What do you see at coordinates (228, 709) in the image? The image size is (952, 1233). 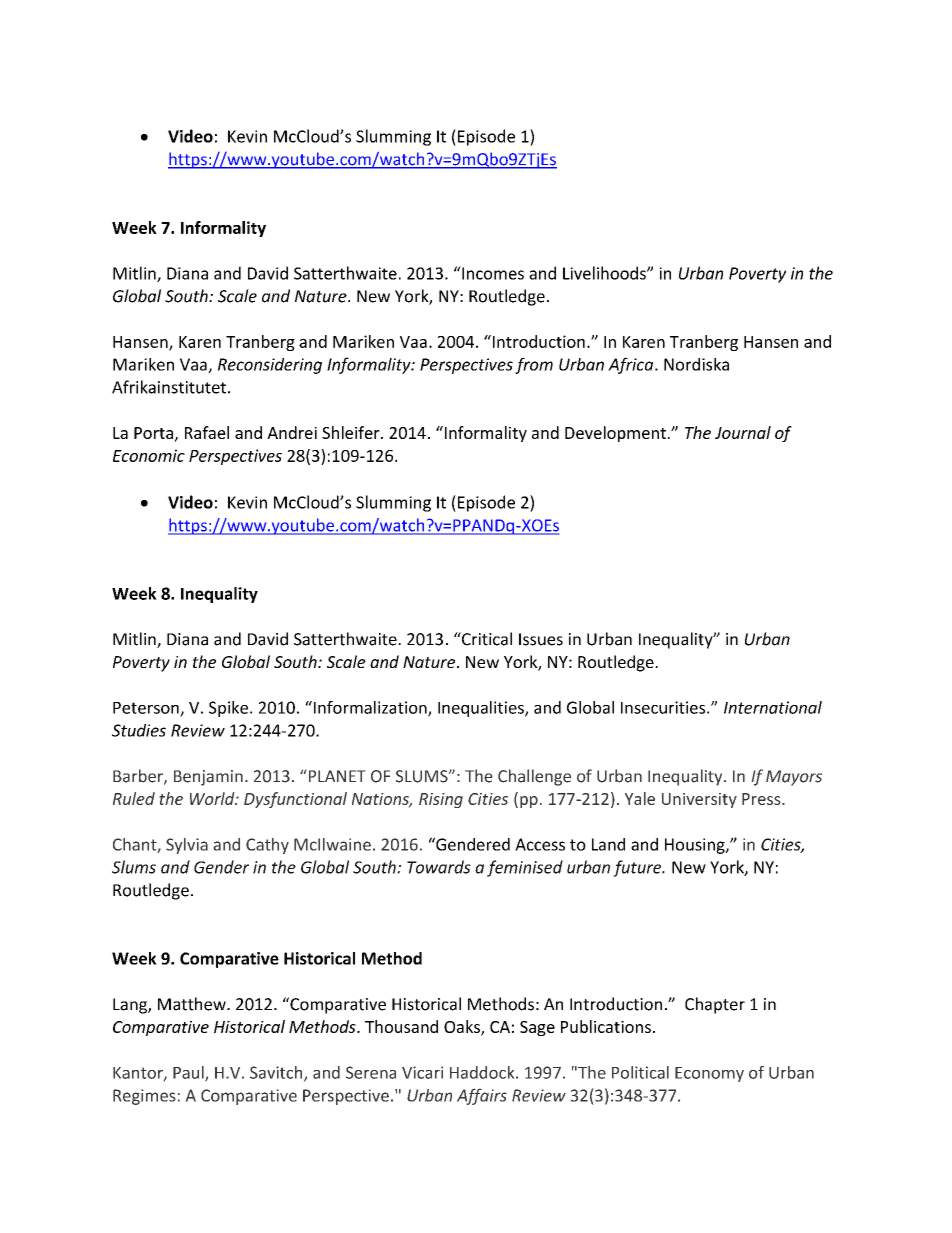 I see `Spike` at bounding box center [228, 709].
